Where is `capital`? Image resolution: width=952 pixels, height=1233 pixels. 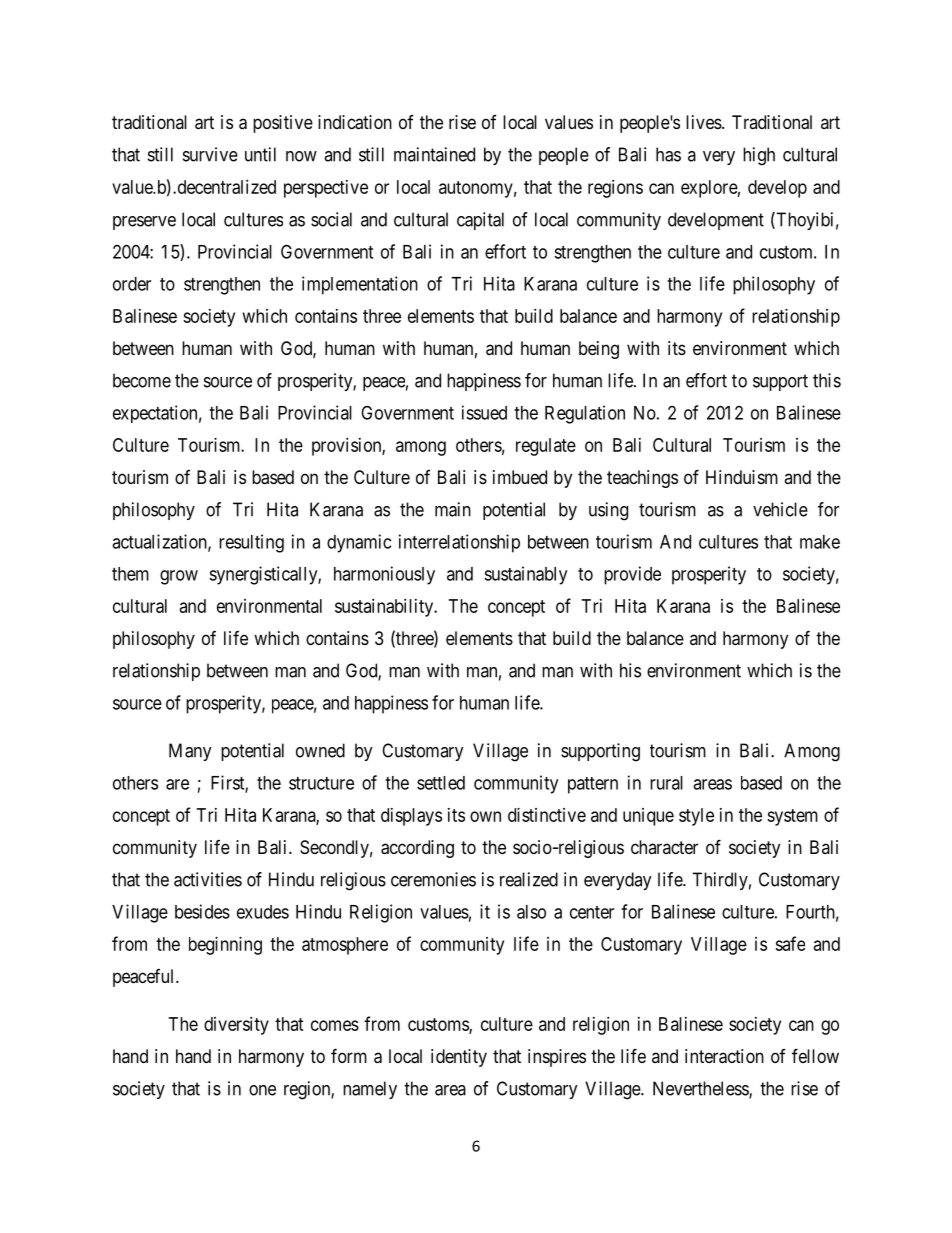
capital is located at coordinates (480, 221).
